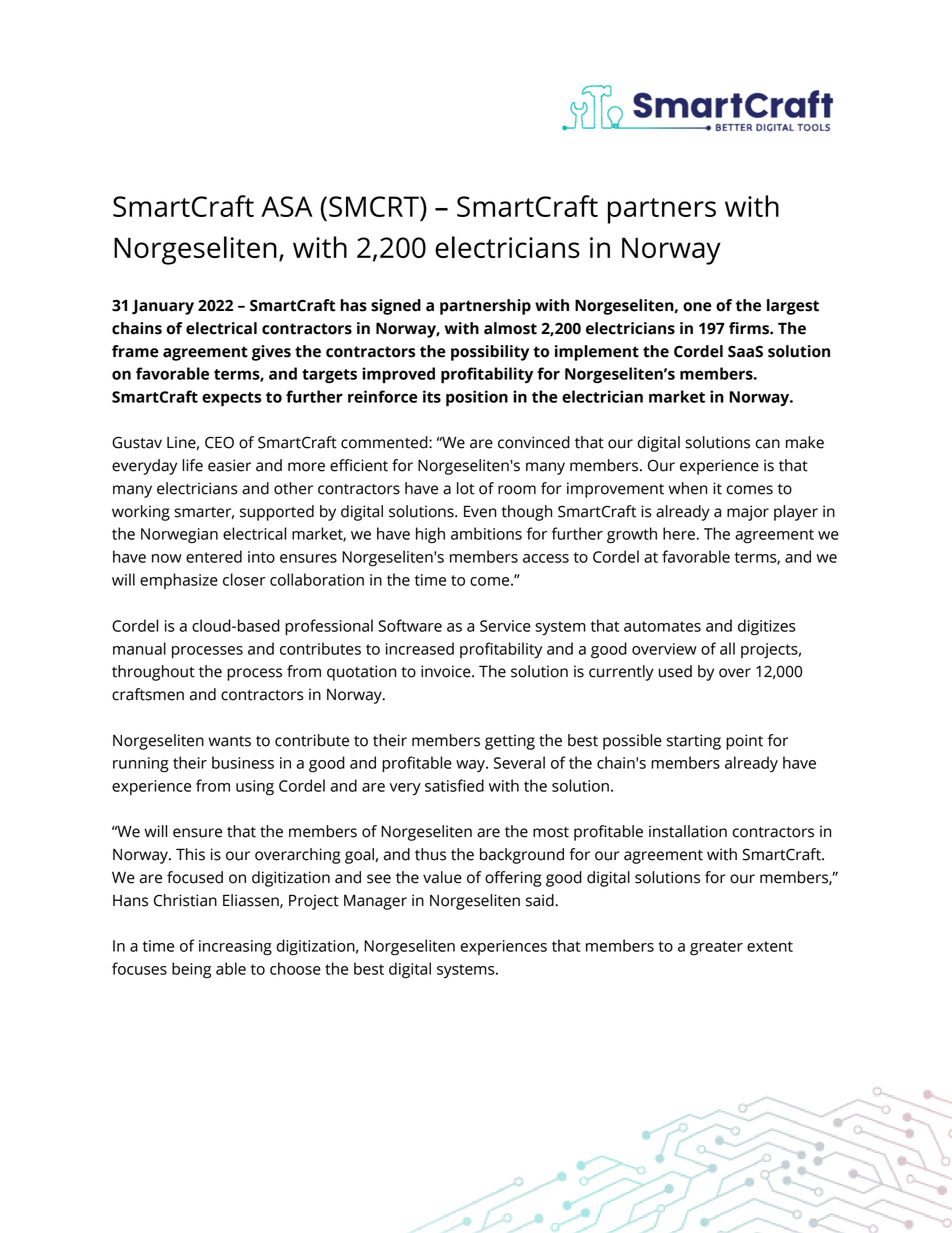 The height and width of the screenshot is (1233, 952). I want to click on point, so click(744, 742).
